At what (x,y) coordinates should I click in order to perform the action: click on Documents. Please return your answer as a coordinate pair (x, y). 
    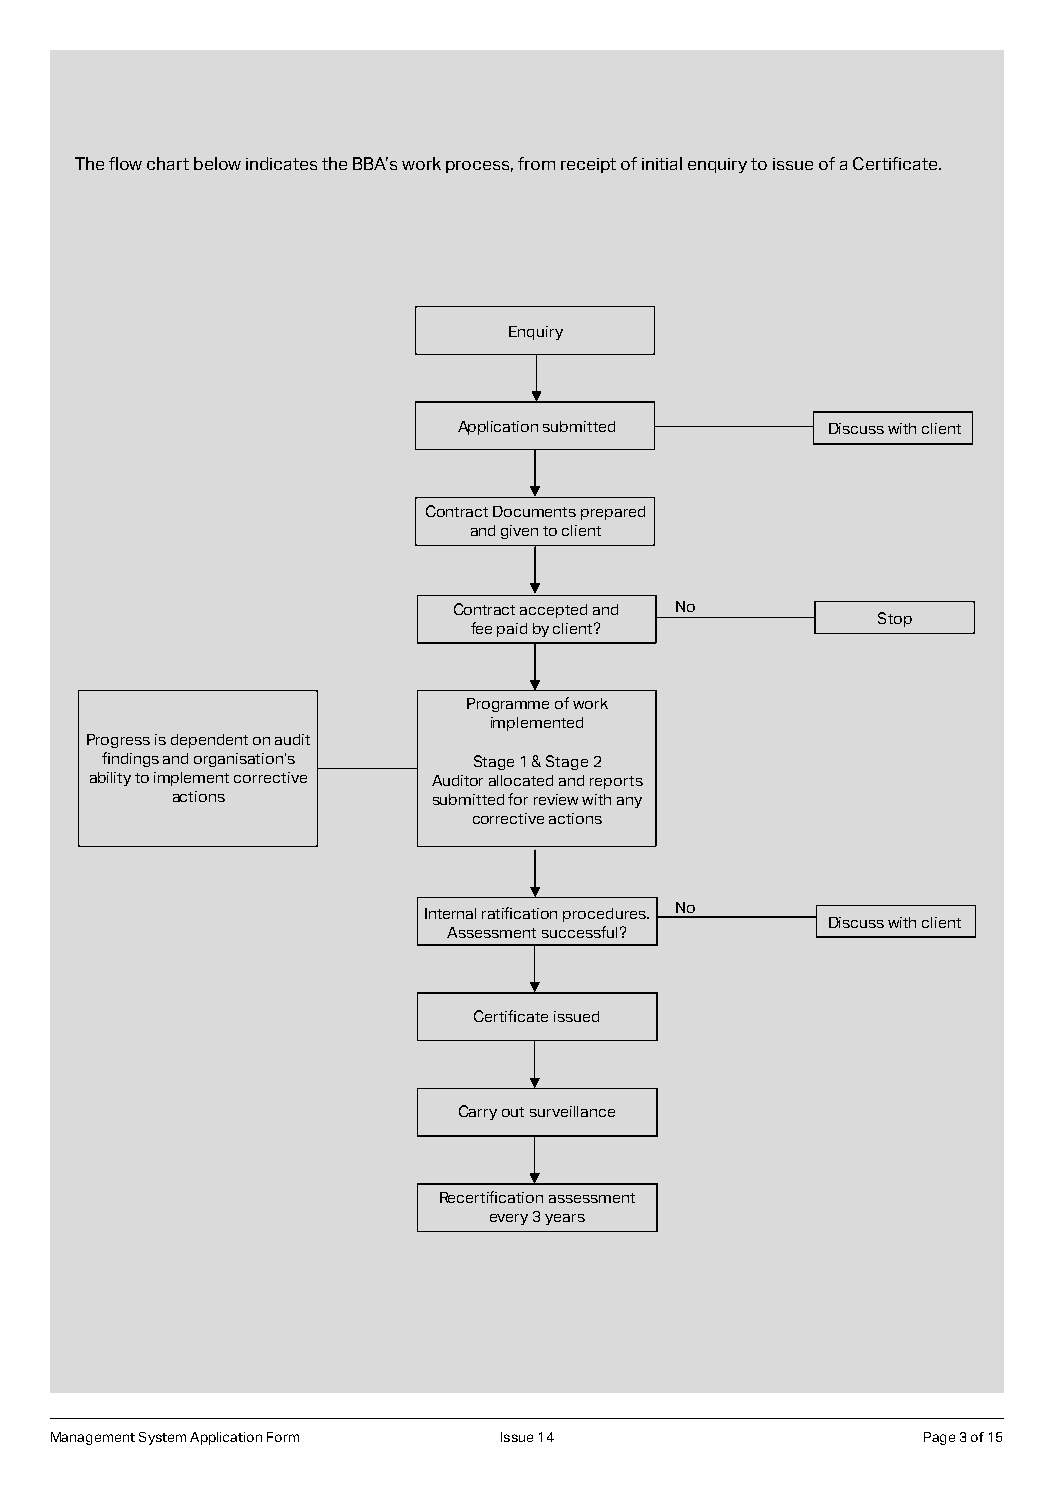
    Looking at the image, I should click on (534, 511).
